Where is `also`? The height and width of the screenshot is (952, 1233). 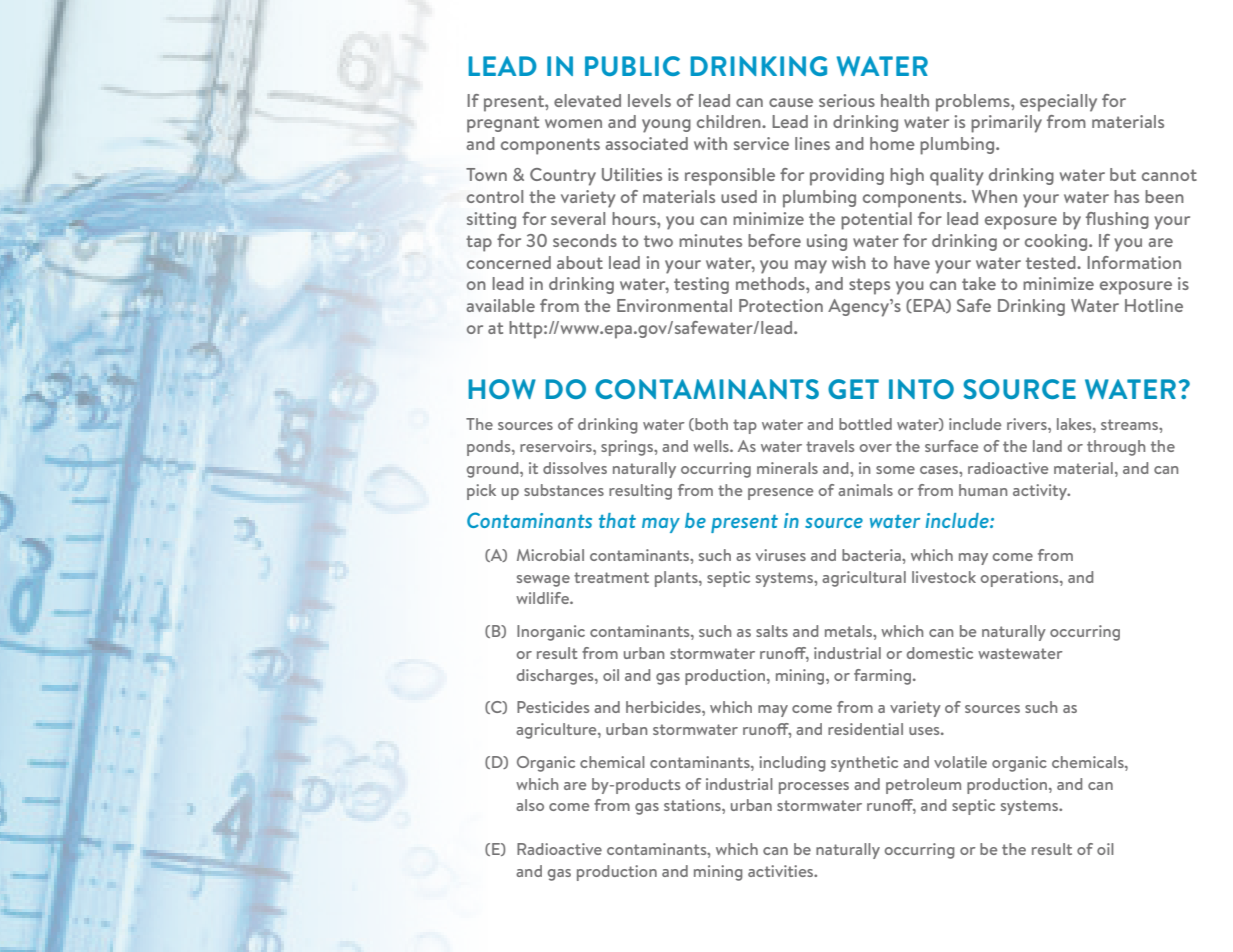
also is located at coordinates (530, 805).
